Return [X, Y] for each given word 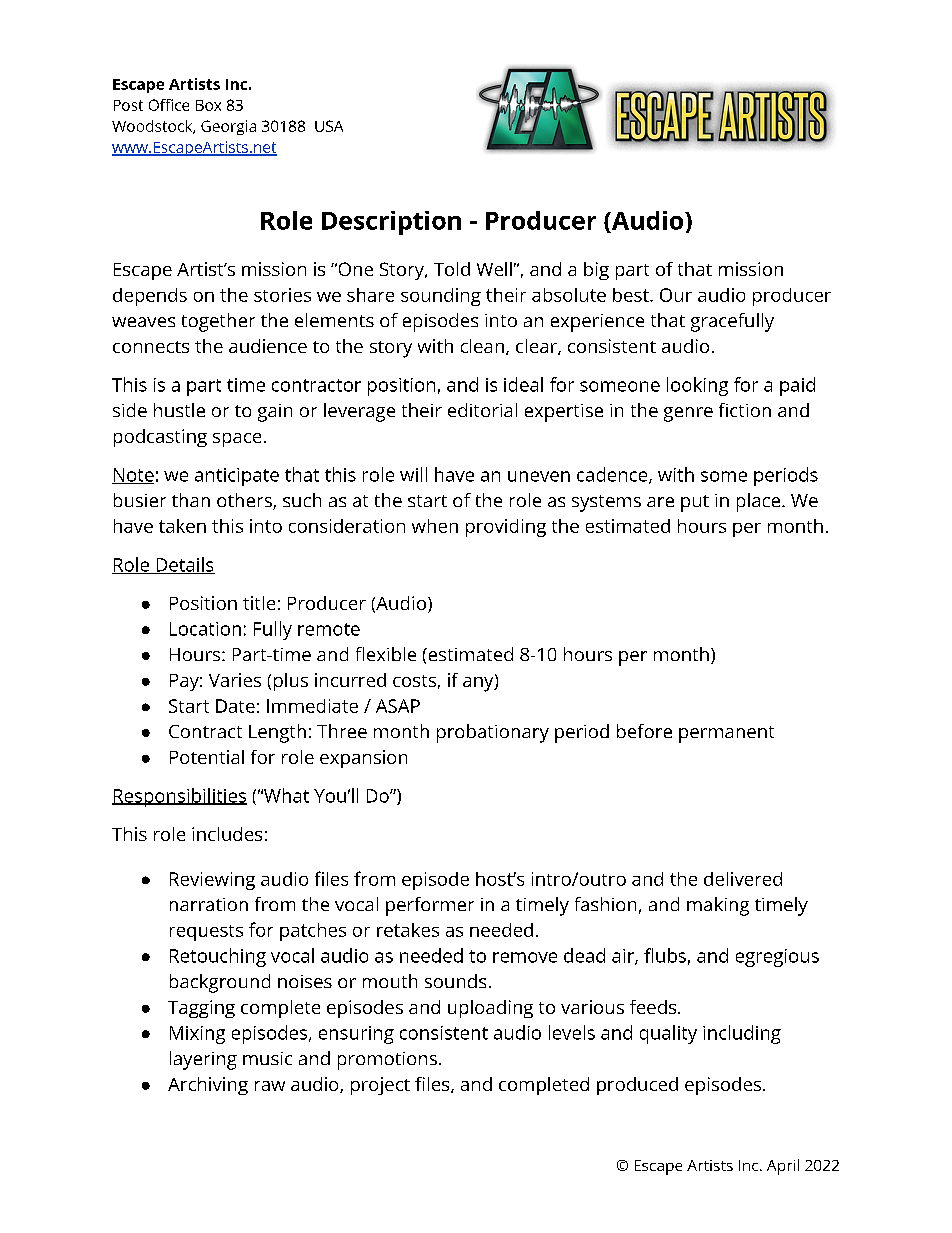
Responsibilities [179, 797]
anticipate [237, 477]
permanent [726, 734]
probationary [493, 733]
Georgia [228, 127]
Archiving [208, 1086]
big [596, 271]
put [695, 503]
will [413, 474]
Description [391, 223]
